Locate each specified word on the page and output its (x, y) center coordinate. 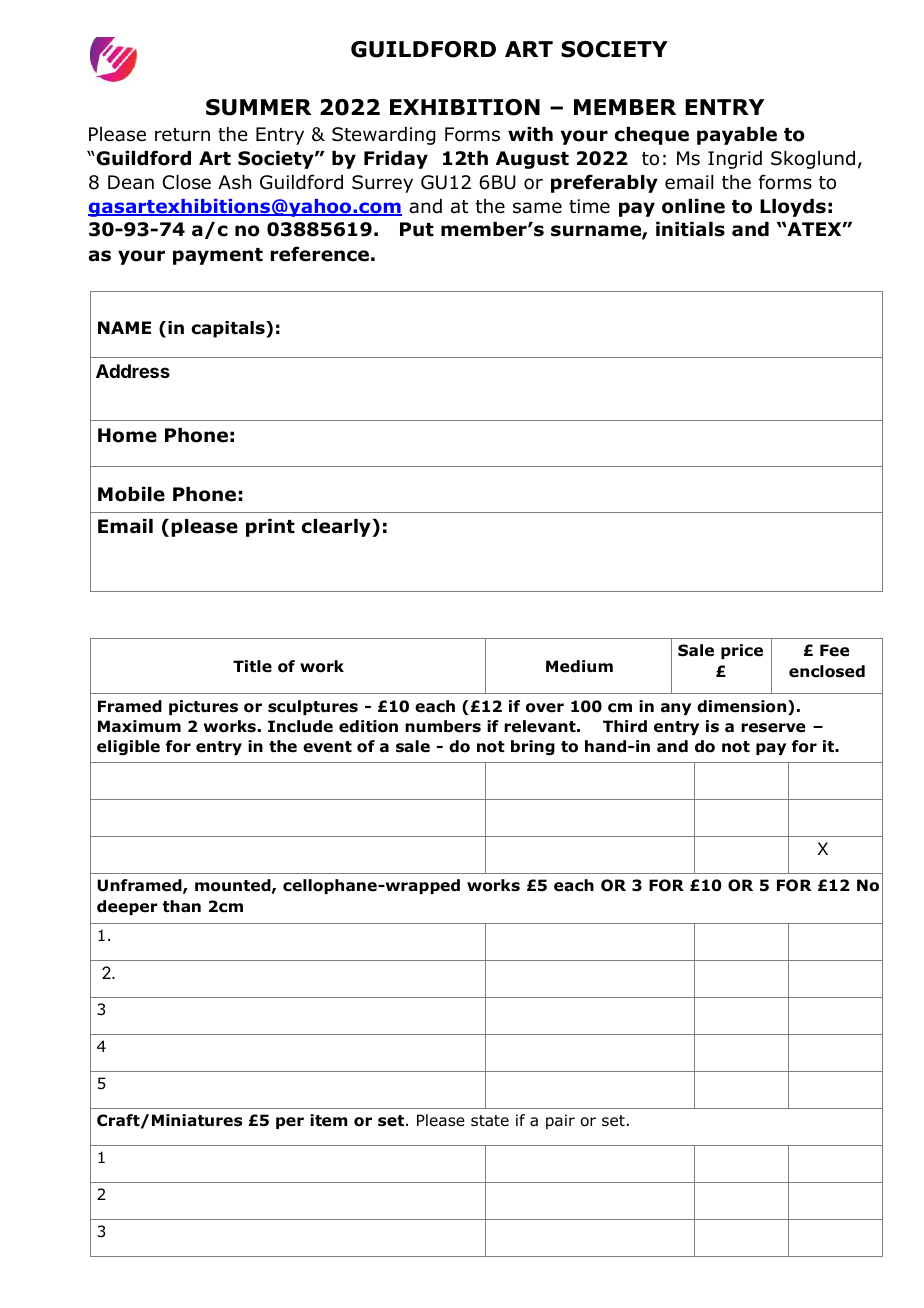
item (329, 1120)
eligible (128, 748)
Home (127, 435)
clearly (337, 528)
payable (737, 136)
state (490, 1121)
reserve (773, 728)
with (530, 134)
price (742, 651)
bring (533, 748)
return (182, 135)
